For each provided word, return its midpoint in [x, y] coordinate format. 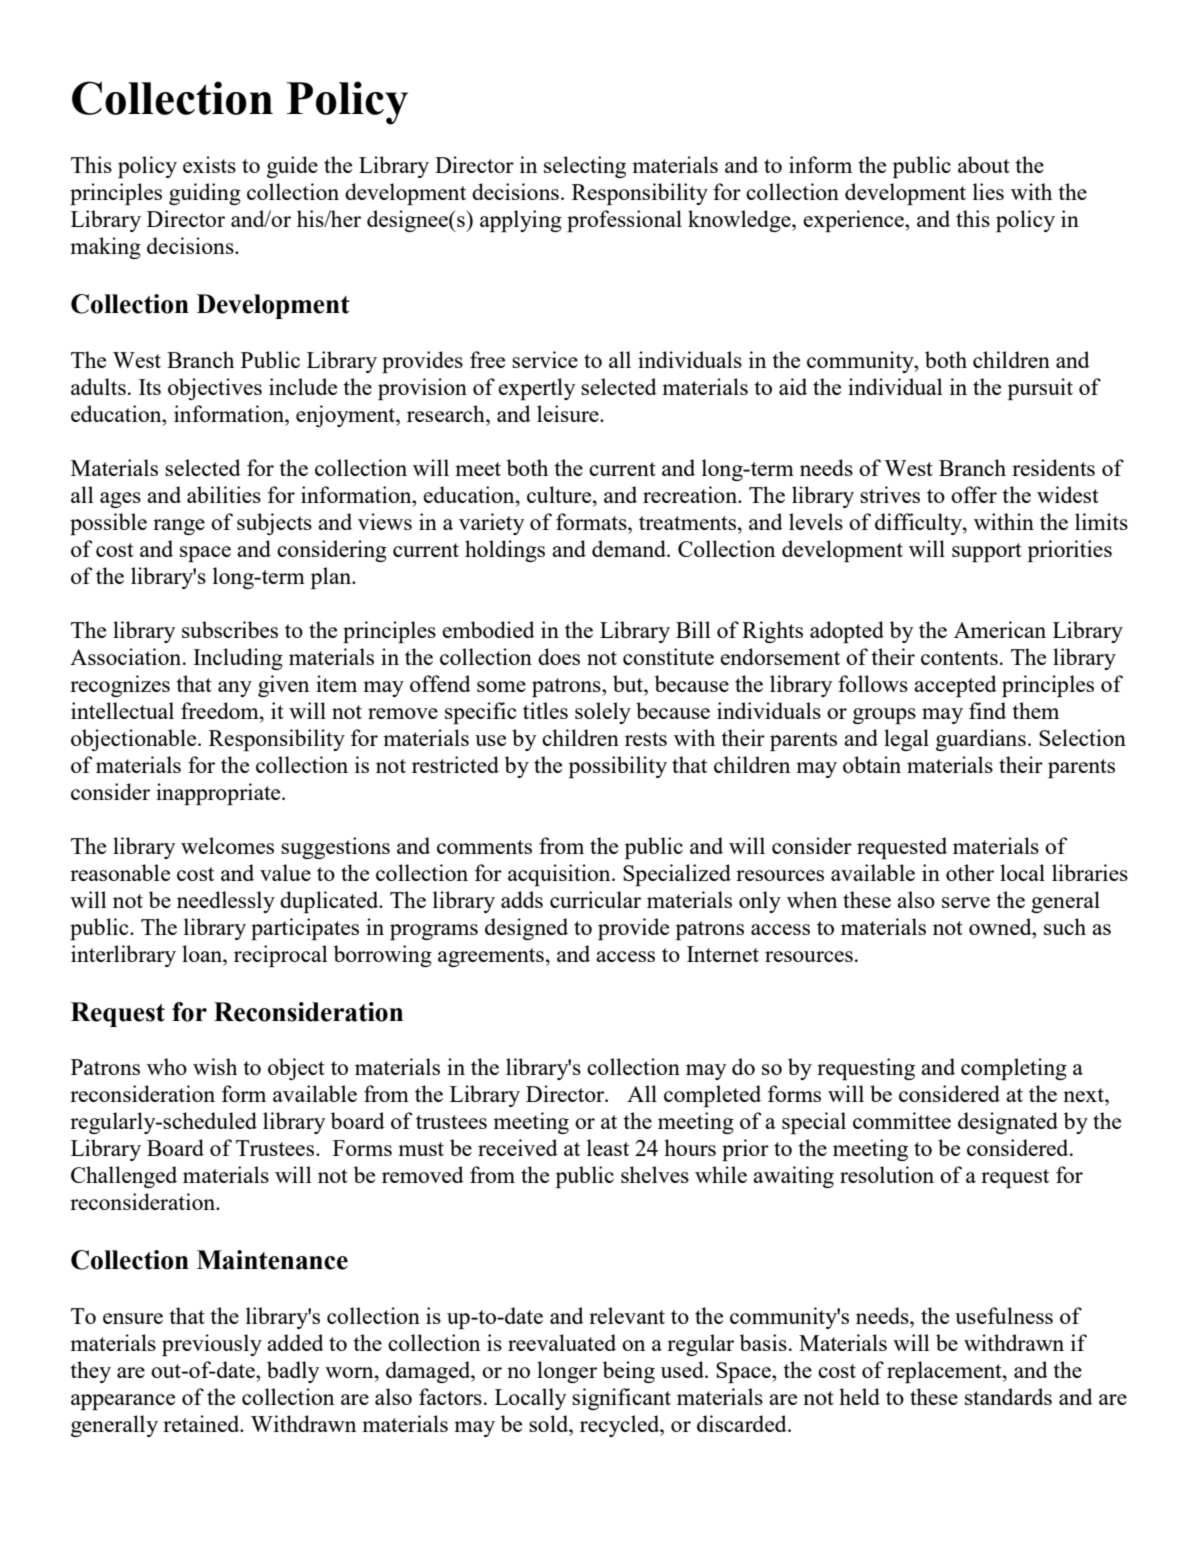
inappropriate [219, 794]
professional [624, 221]
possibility [618, 767]
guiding [205, 194]
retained [202, 1423]
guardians [981, 740]
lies [988, 191]
